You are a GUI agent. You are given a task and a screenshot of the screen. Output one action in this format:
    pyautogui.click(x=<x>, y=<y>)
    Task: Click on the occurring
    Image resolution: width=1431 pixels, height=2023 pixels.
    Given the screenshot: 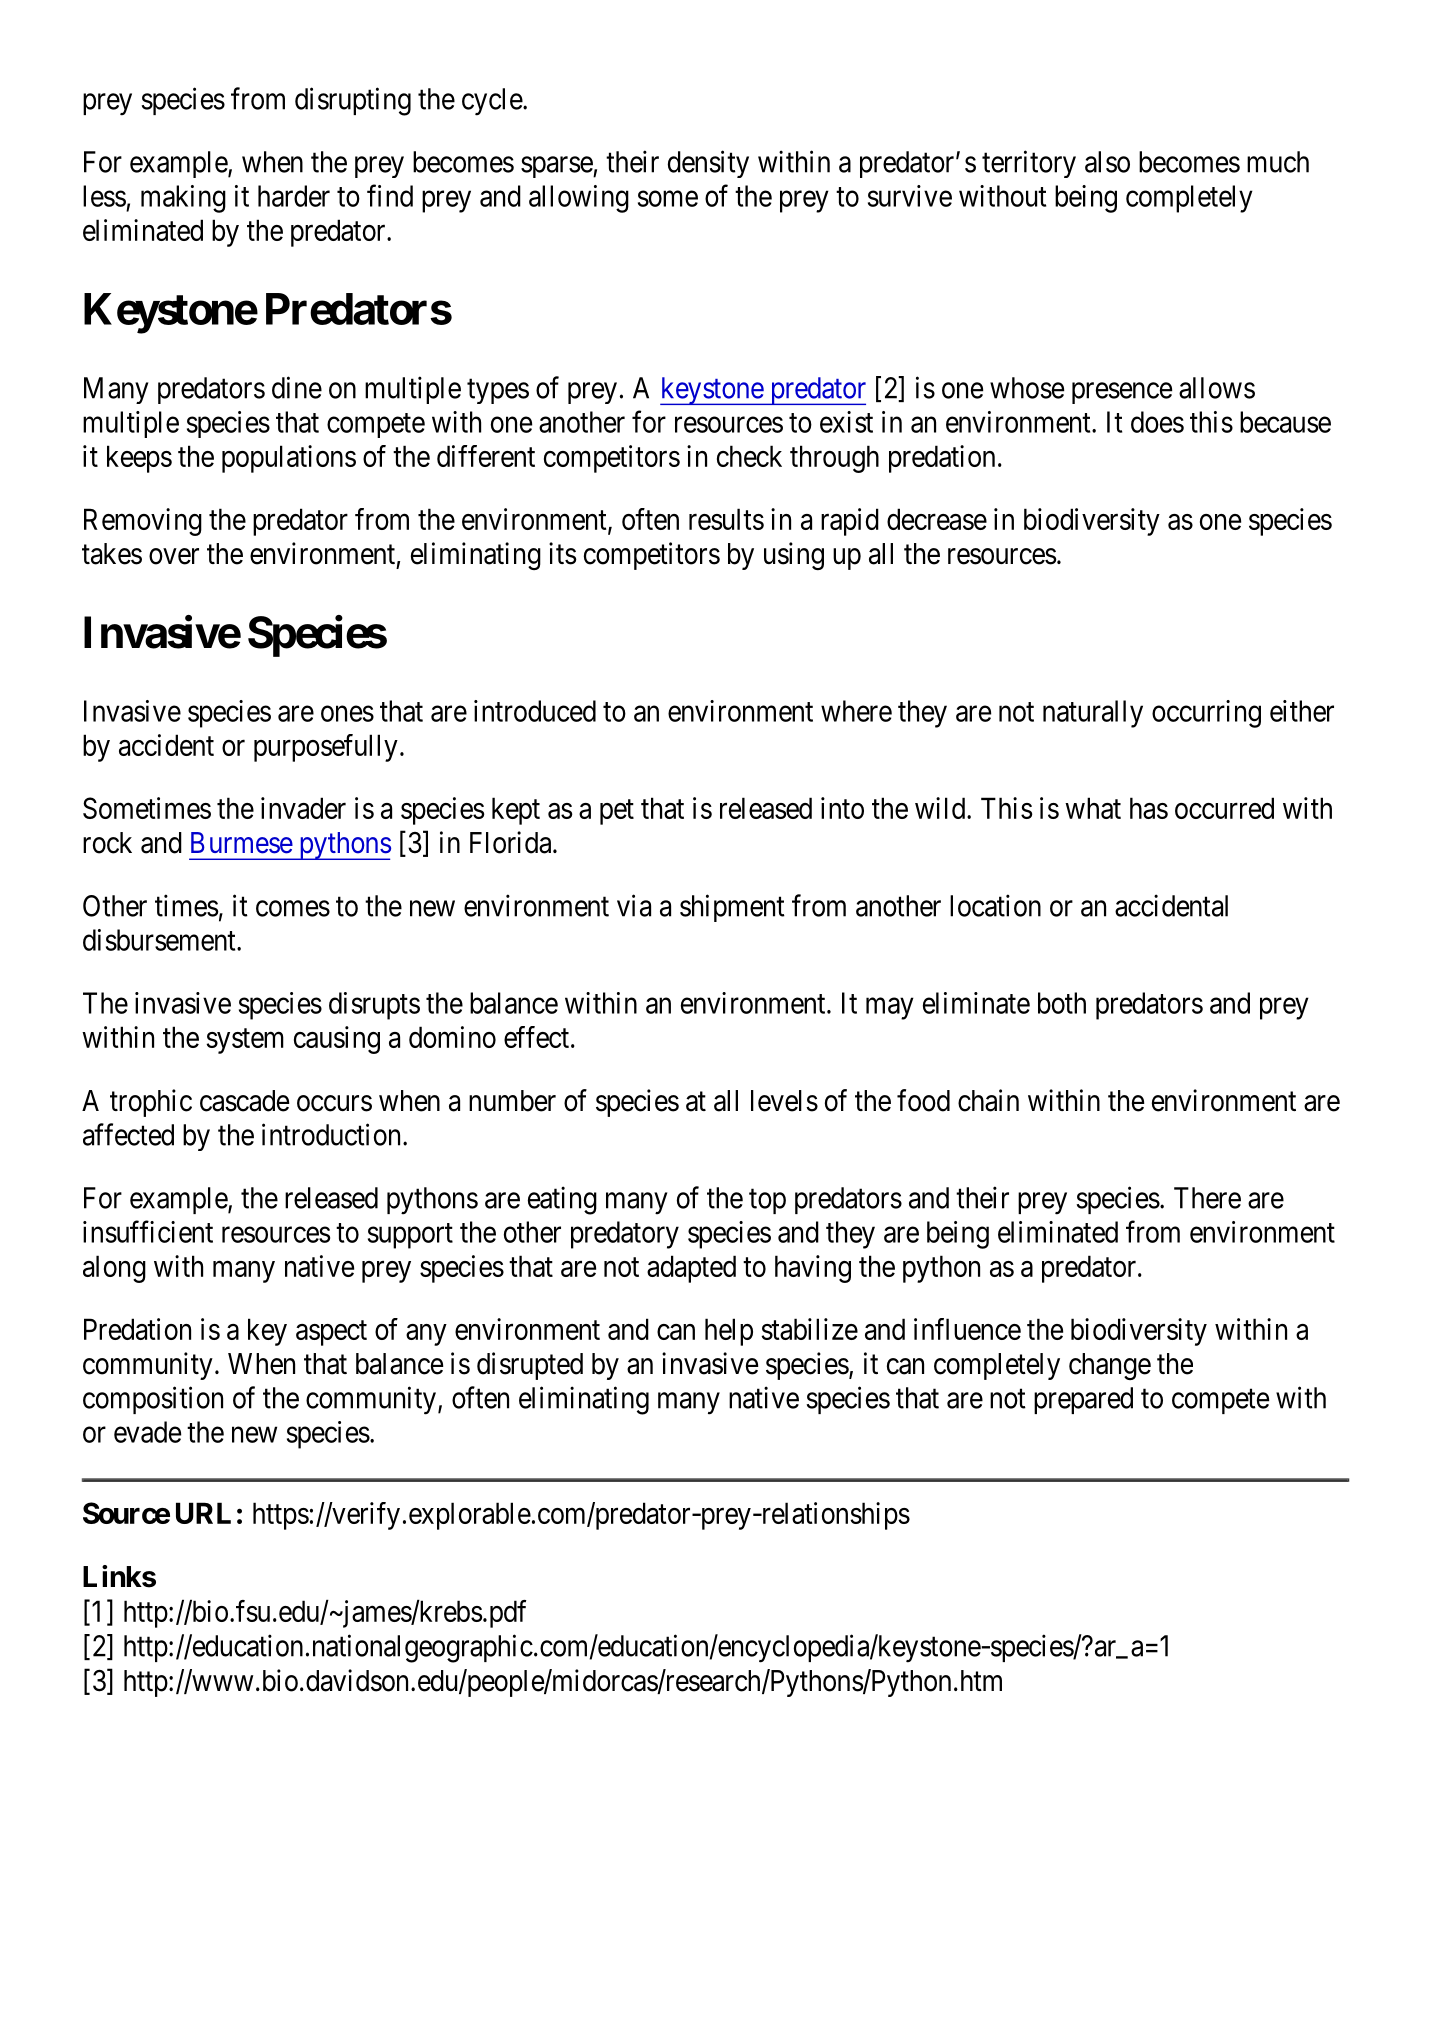 What is the action you would take?
    pyautogui.click(x=1206, y=714)
